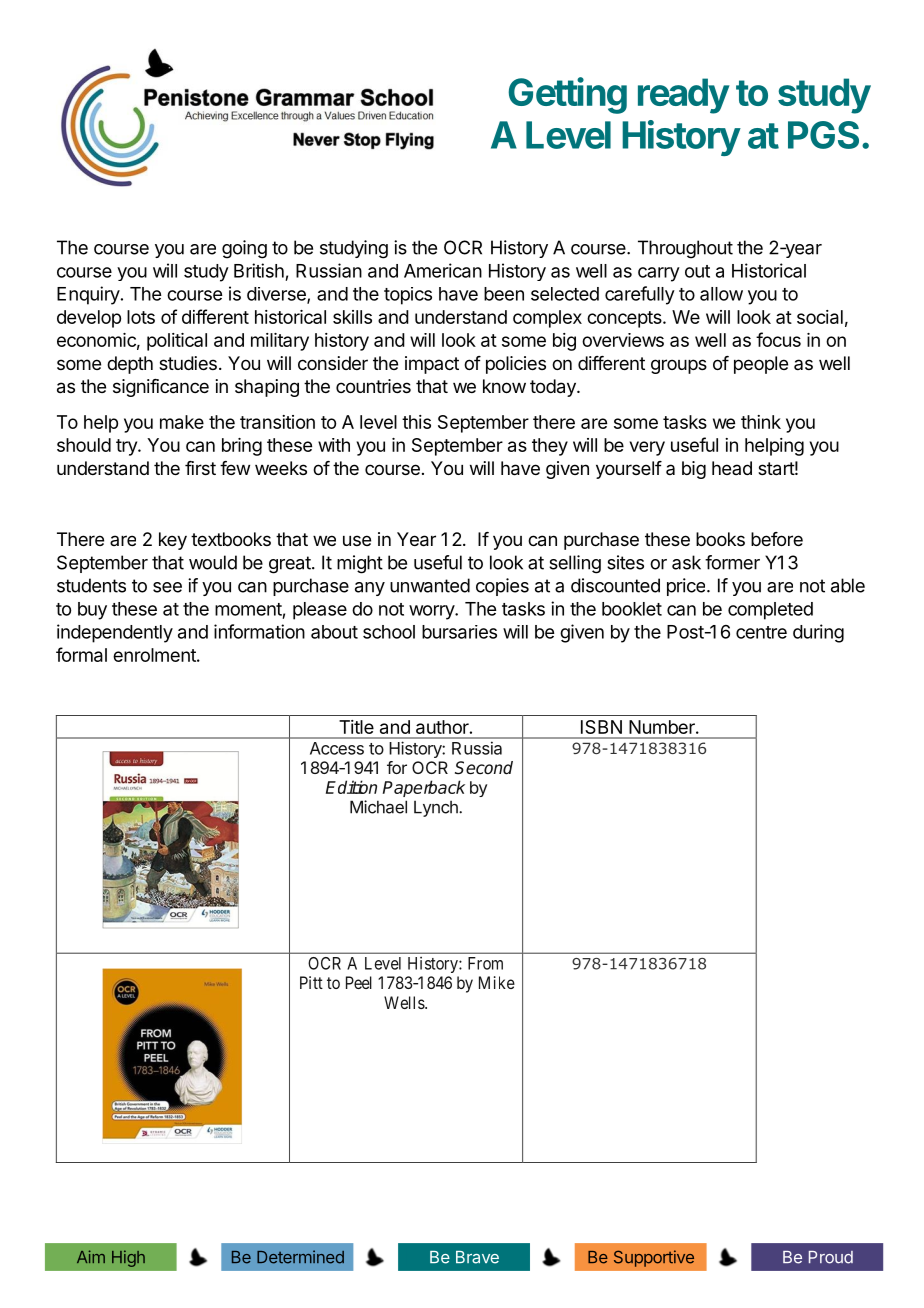 This screenshot has height=1308, width=924. Describe the element at coordinates (831, 1257) in the screenshot. I see `Proud` at that location.
